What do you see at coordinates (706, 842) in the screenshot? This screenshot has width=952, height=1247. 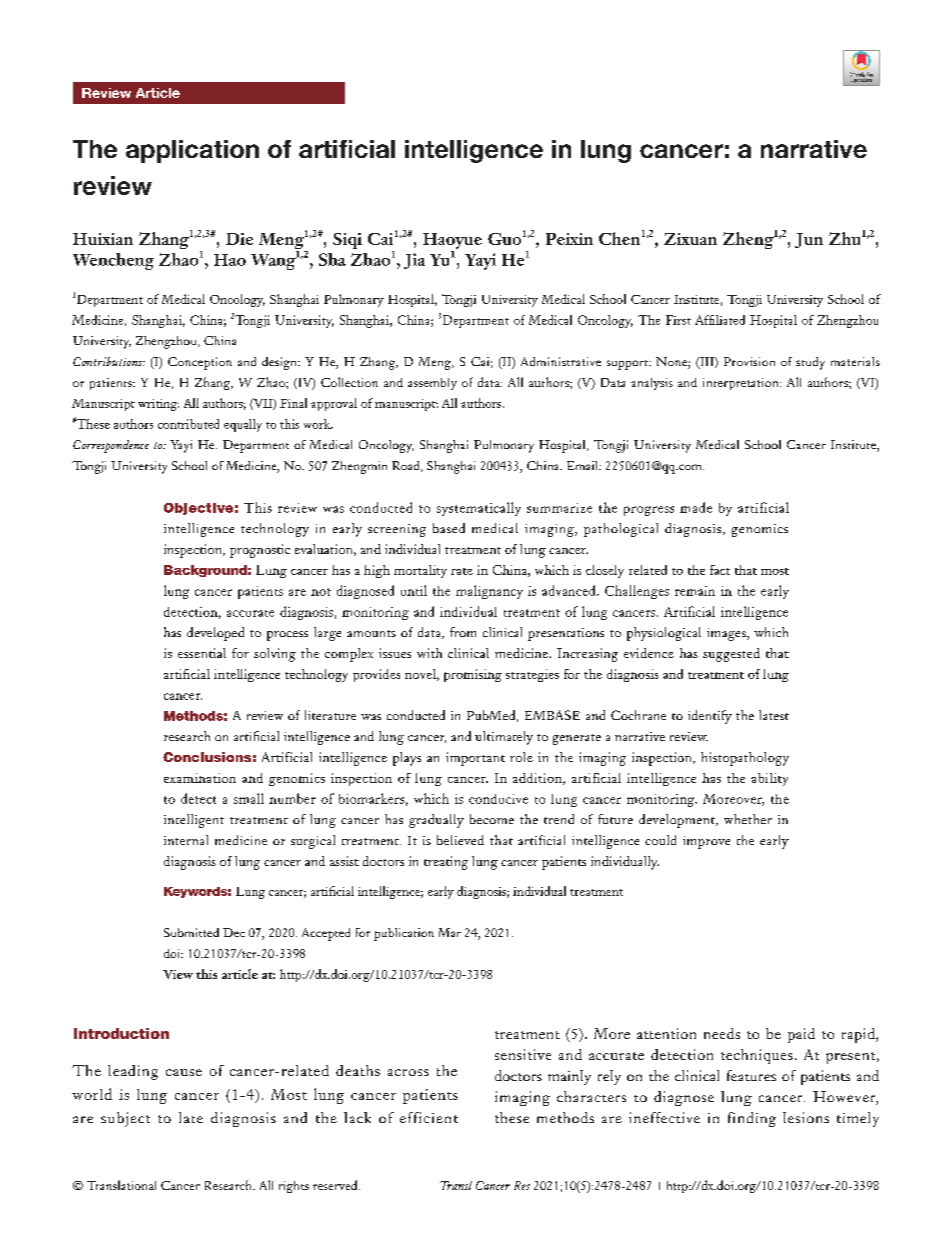 I see `improve` at bounding box center [706, 842].
